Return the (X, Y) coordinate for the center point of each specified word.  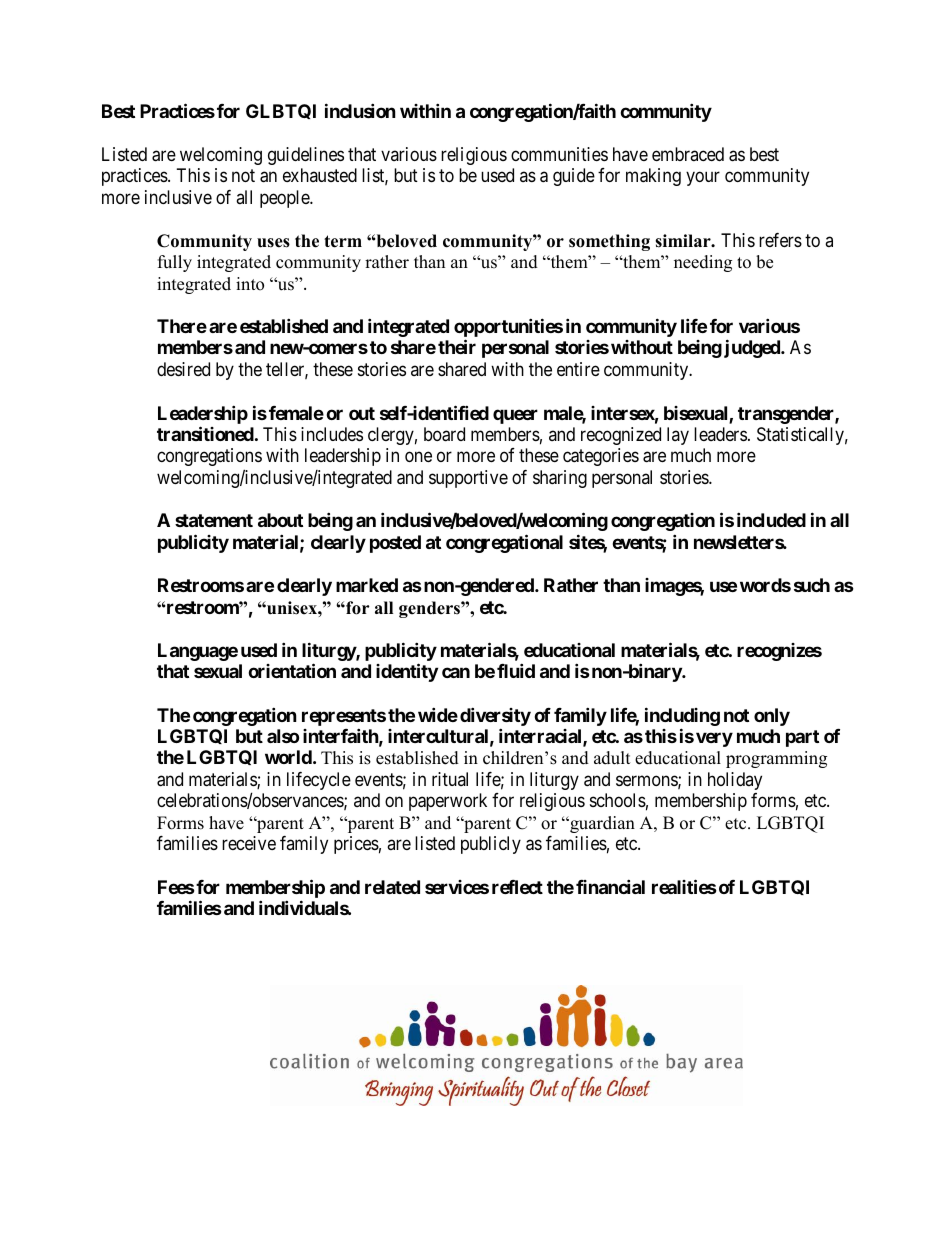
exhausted (320, 175)
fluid (516, 670)
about (280, 520)
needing (703, 263)
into (250, 284)
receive (249, 843)
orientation (292, 670)
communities (559, 154)
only (772, 717)
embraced (688, 154)
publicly (491, 845)
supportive (468, 479)
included (771, 519)
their (457, 347)
